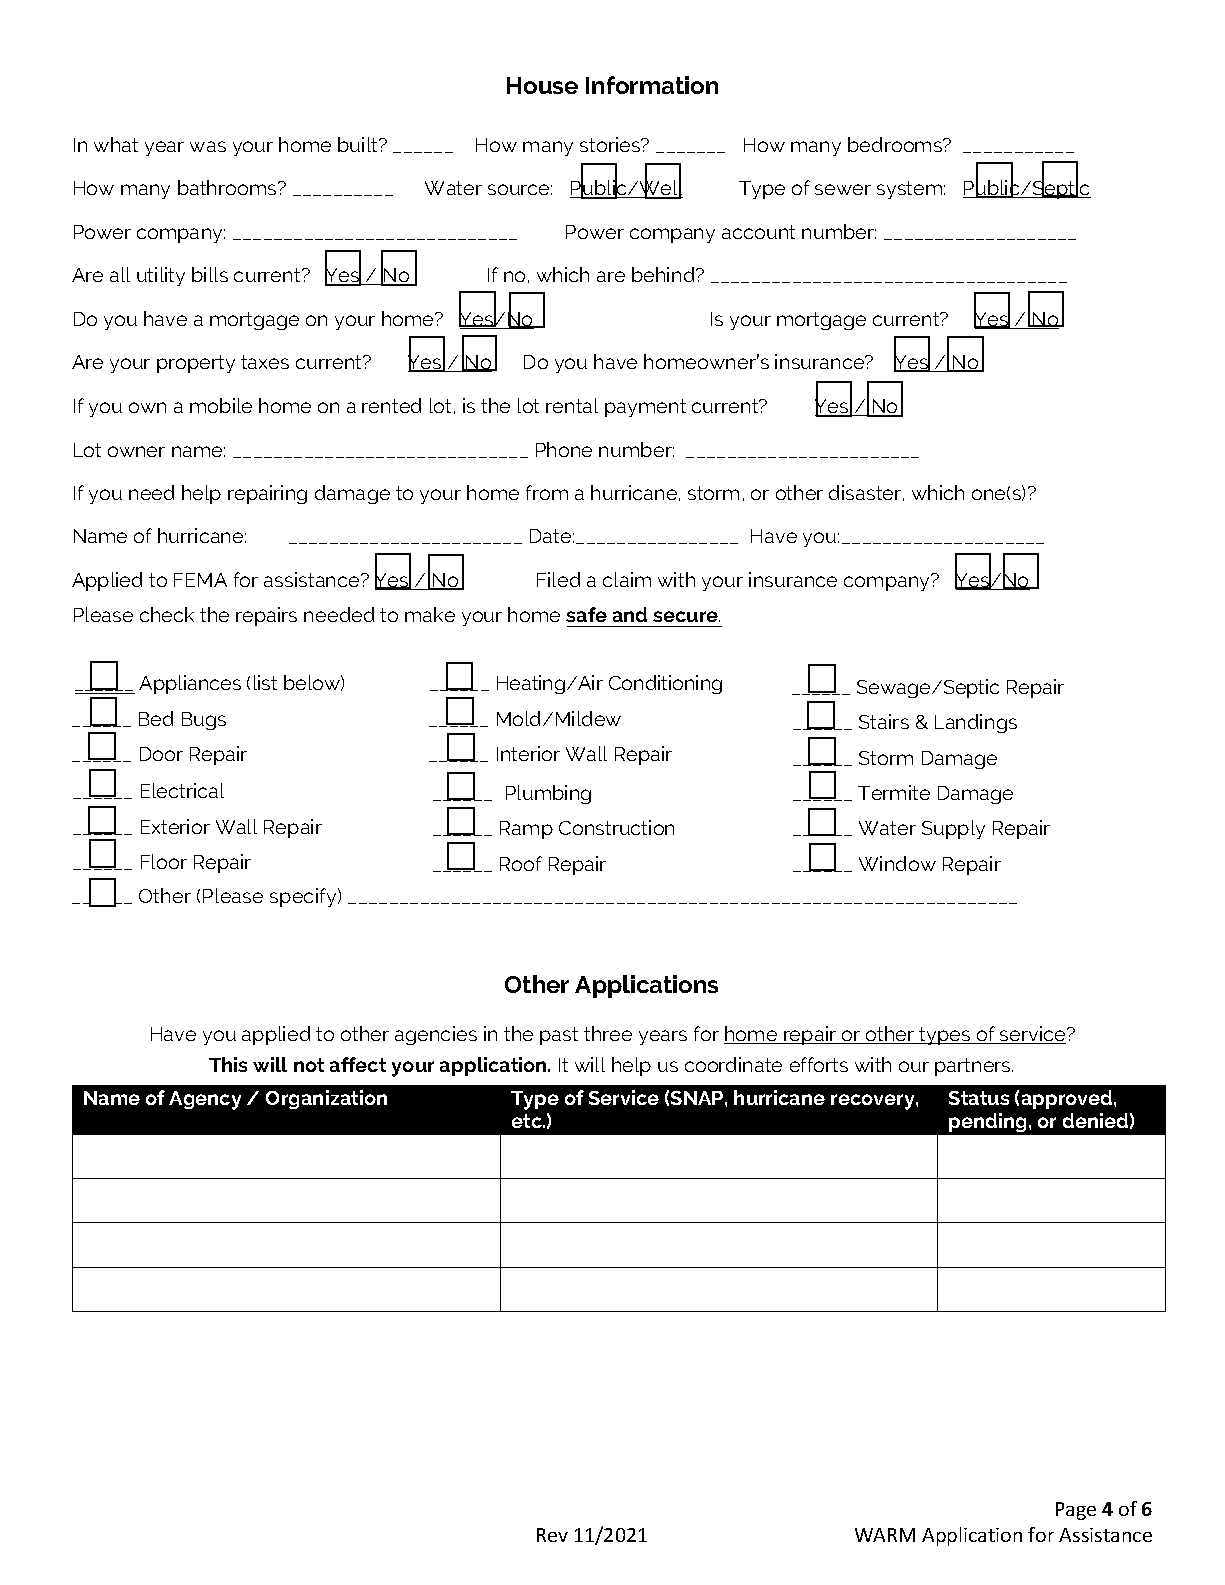 This screenshot has height=1585, width=1225. Describe the element at coordinates (572, 405) in the screenshot. I see `rental` at that location.
